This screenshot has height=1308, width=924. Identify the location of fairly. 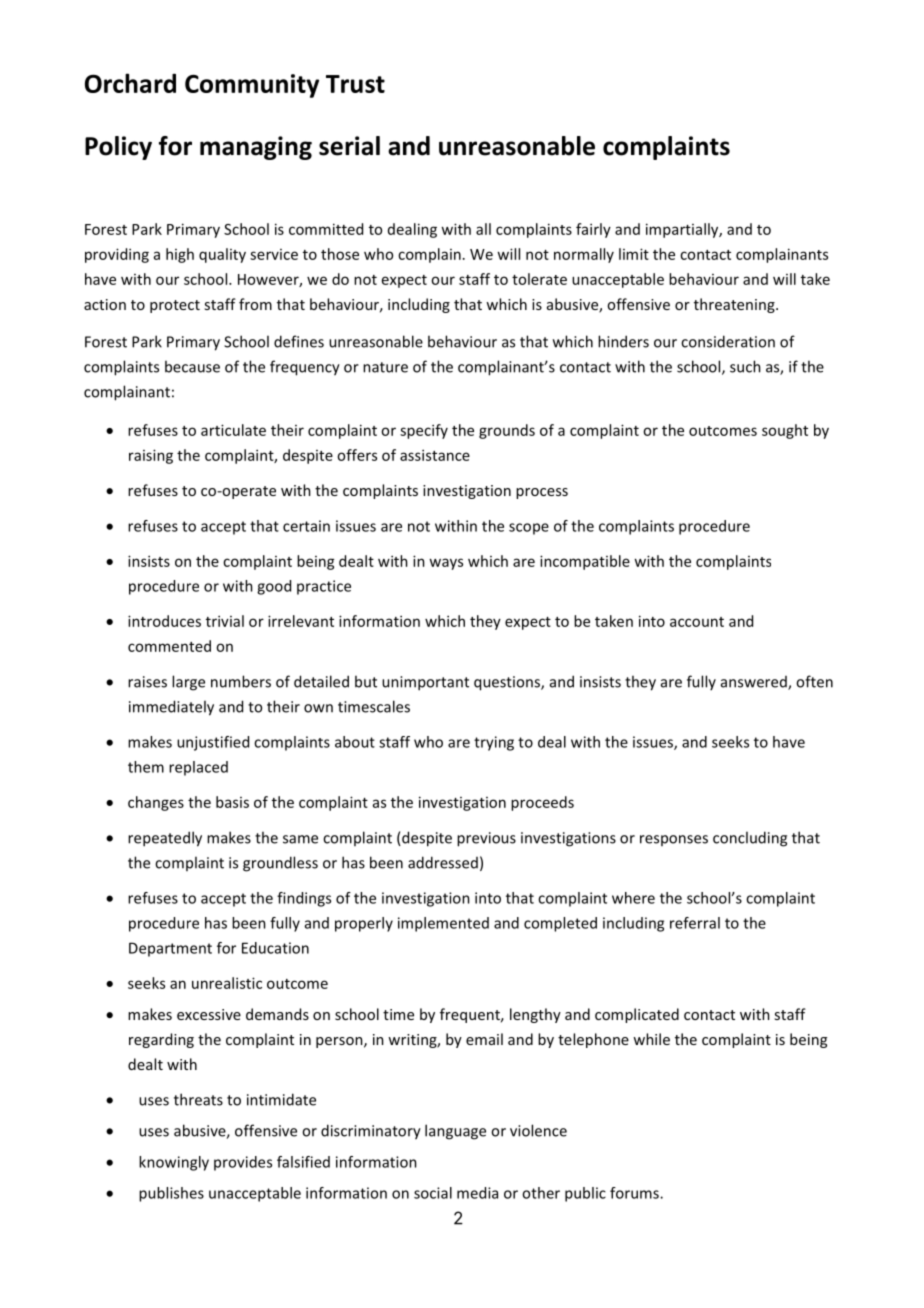
(593, 230).
